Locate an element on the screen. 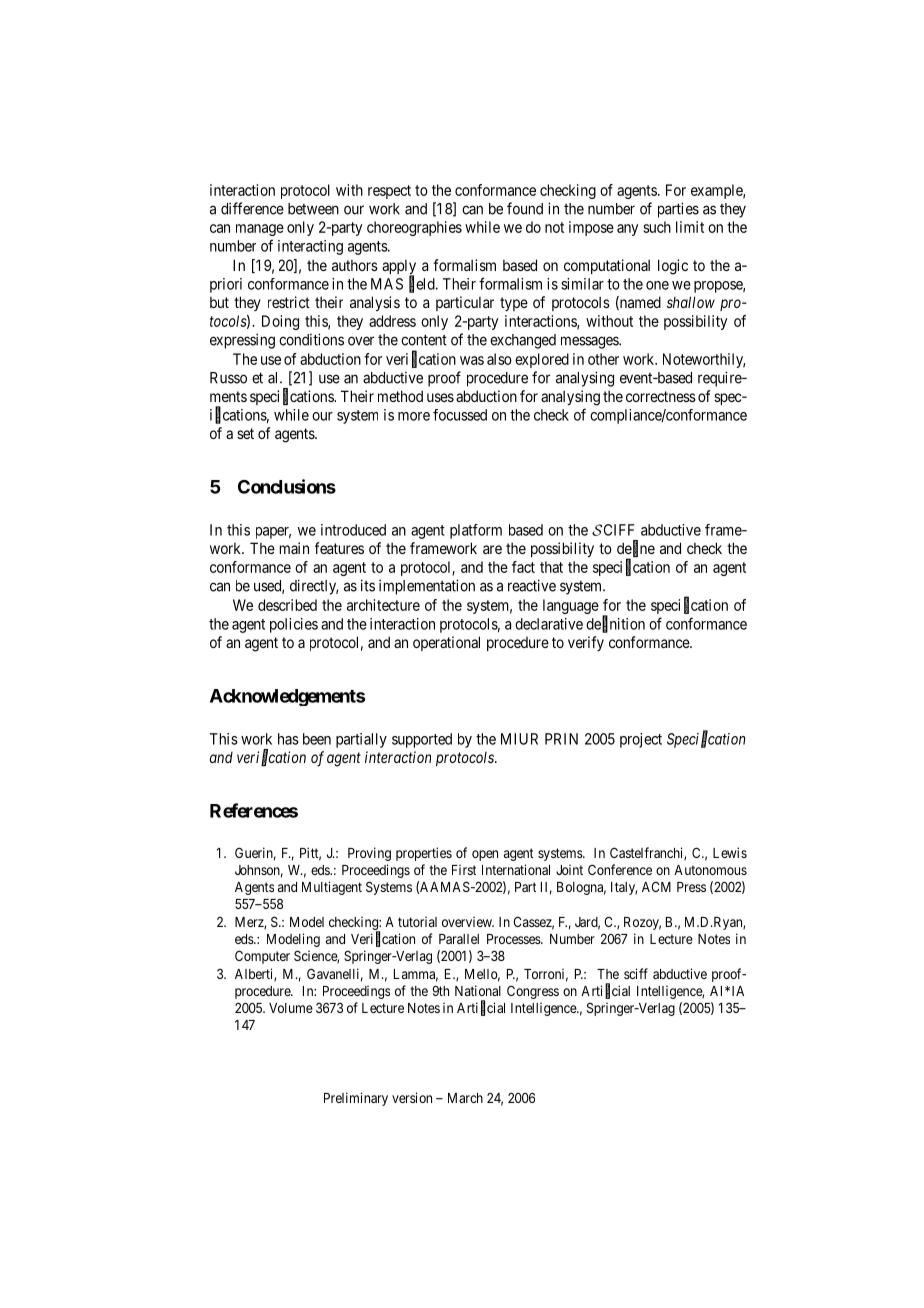 This screenshot has width=924, height=1308. found is located at coordinates (525, 208).
